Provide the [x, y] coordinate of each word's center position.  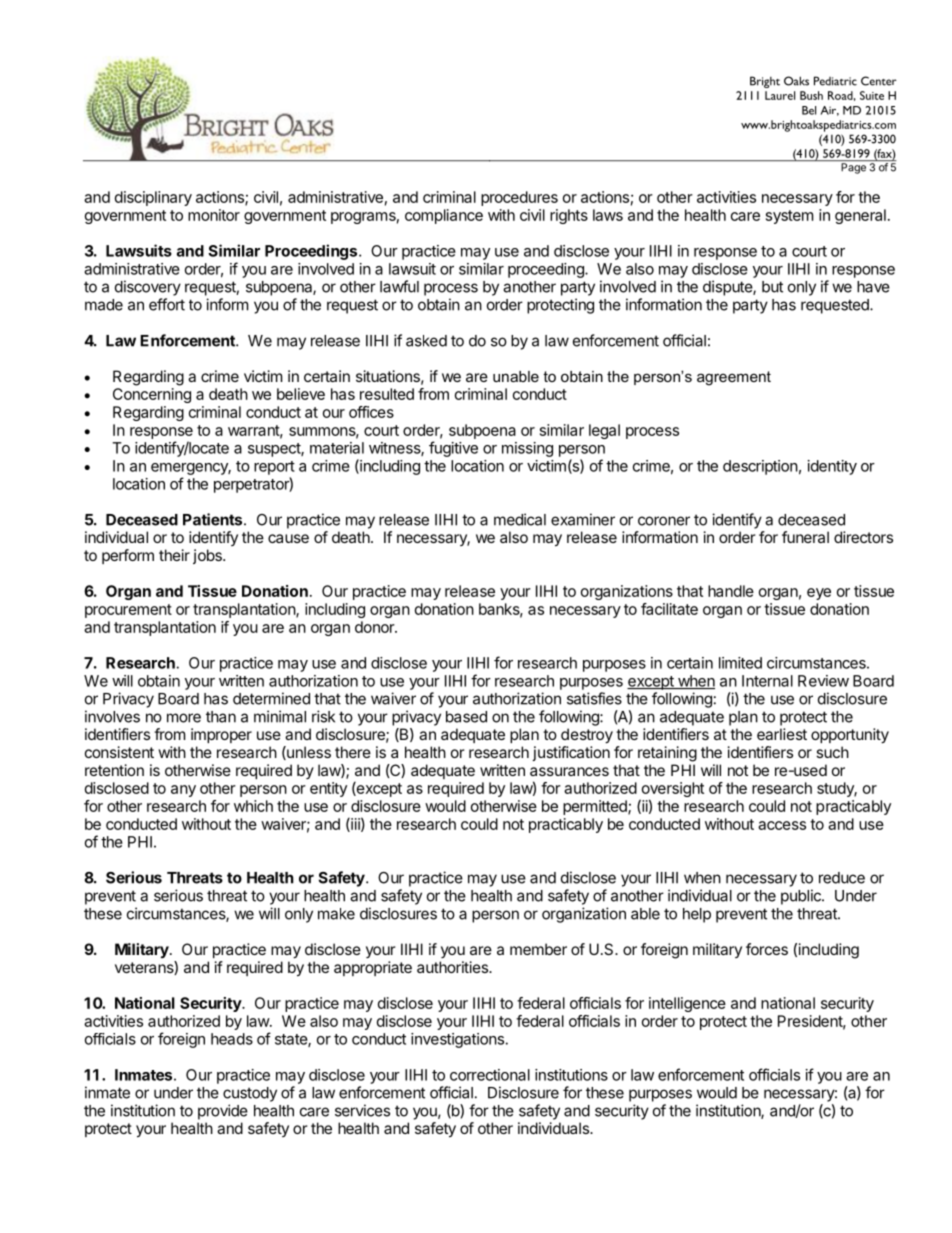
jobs [208, 556]
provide [223, 1112]
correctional [490, 1075]
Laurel [780, 95]
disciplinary [153, 198]
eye [819, 594]
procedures [519, 198]
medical [520, 519]
